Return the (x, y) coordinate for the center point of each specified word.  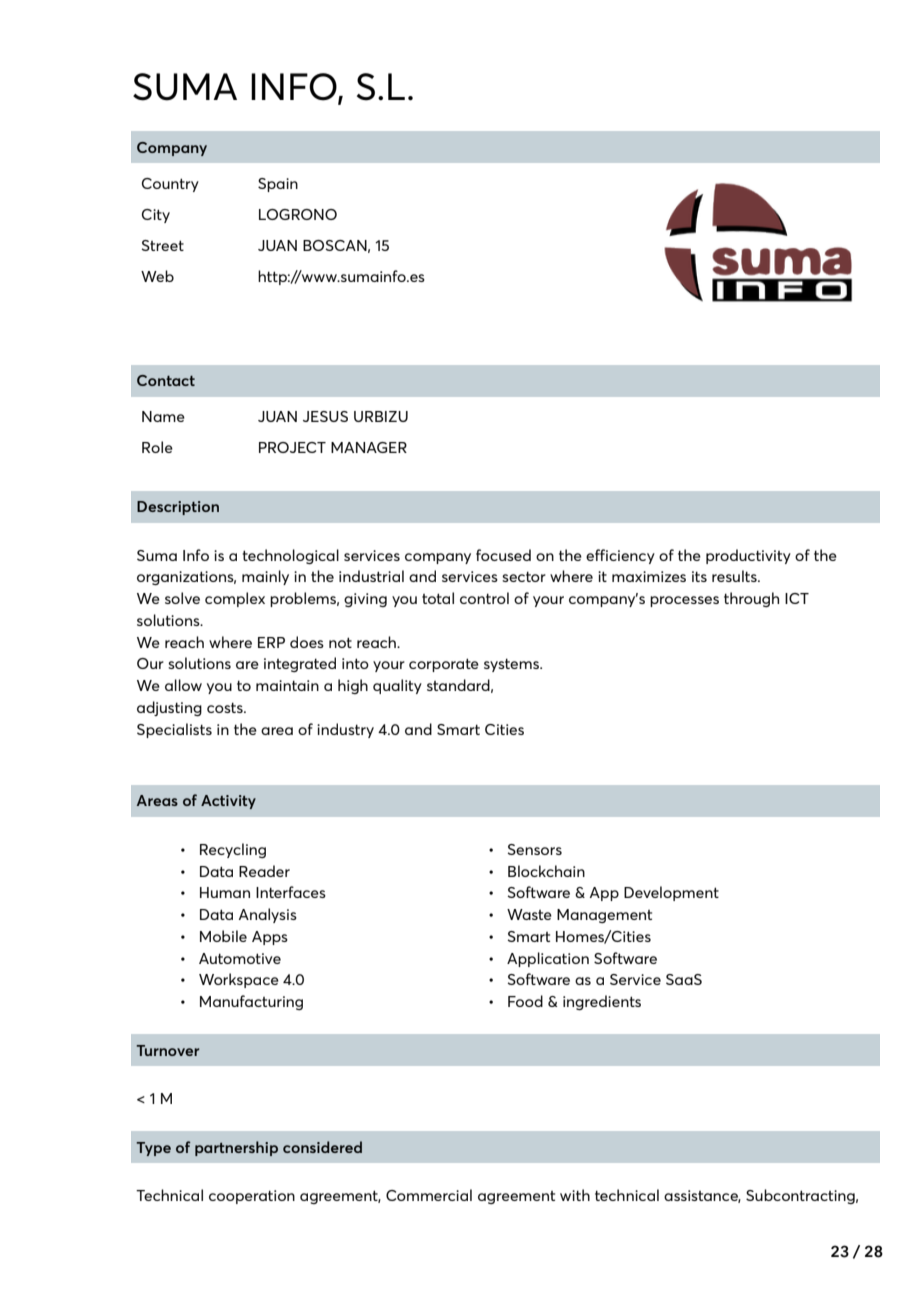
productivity (748, 556)
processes (684, 601)
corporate (444, 665)
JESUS (325, 416)
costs (226, 707)
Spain (278, 185)
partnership (236, 1148)
